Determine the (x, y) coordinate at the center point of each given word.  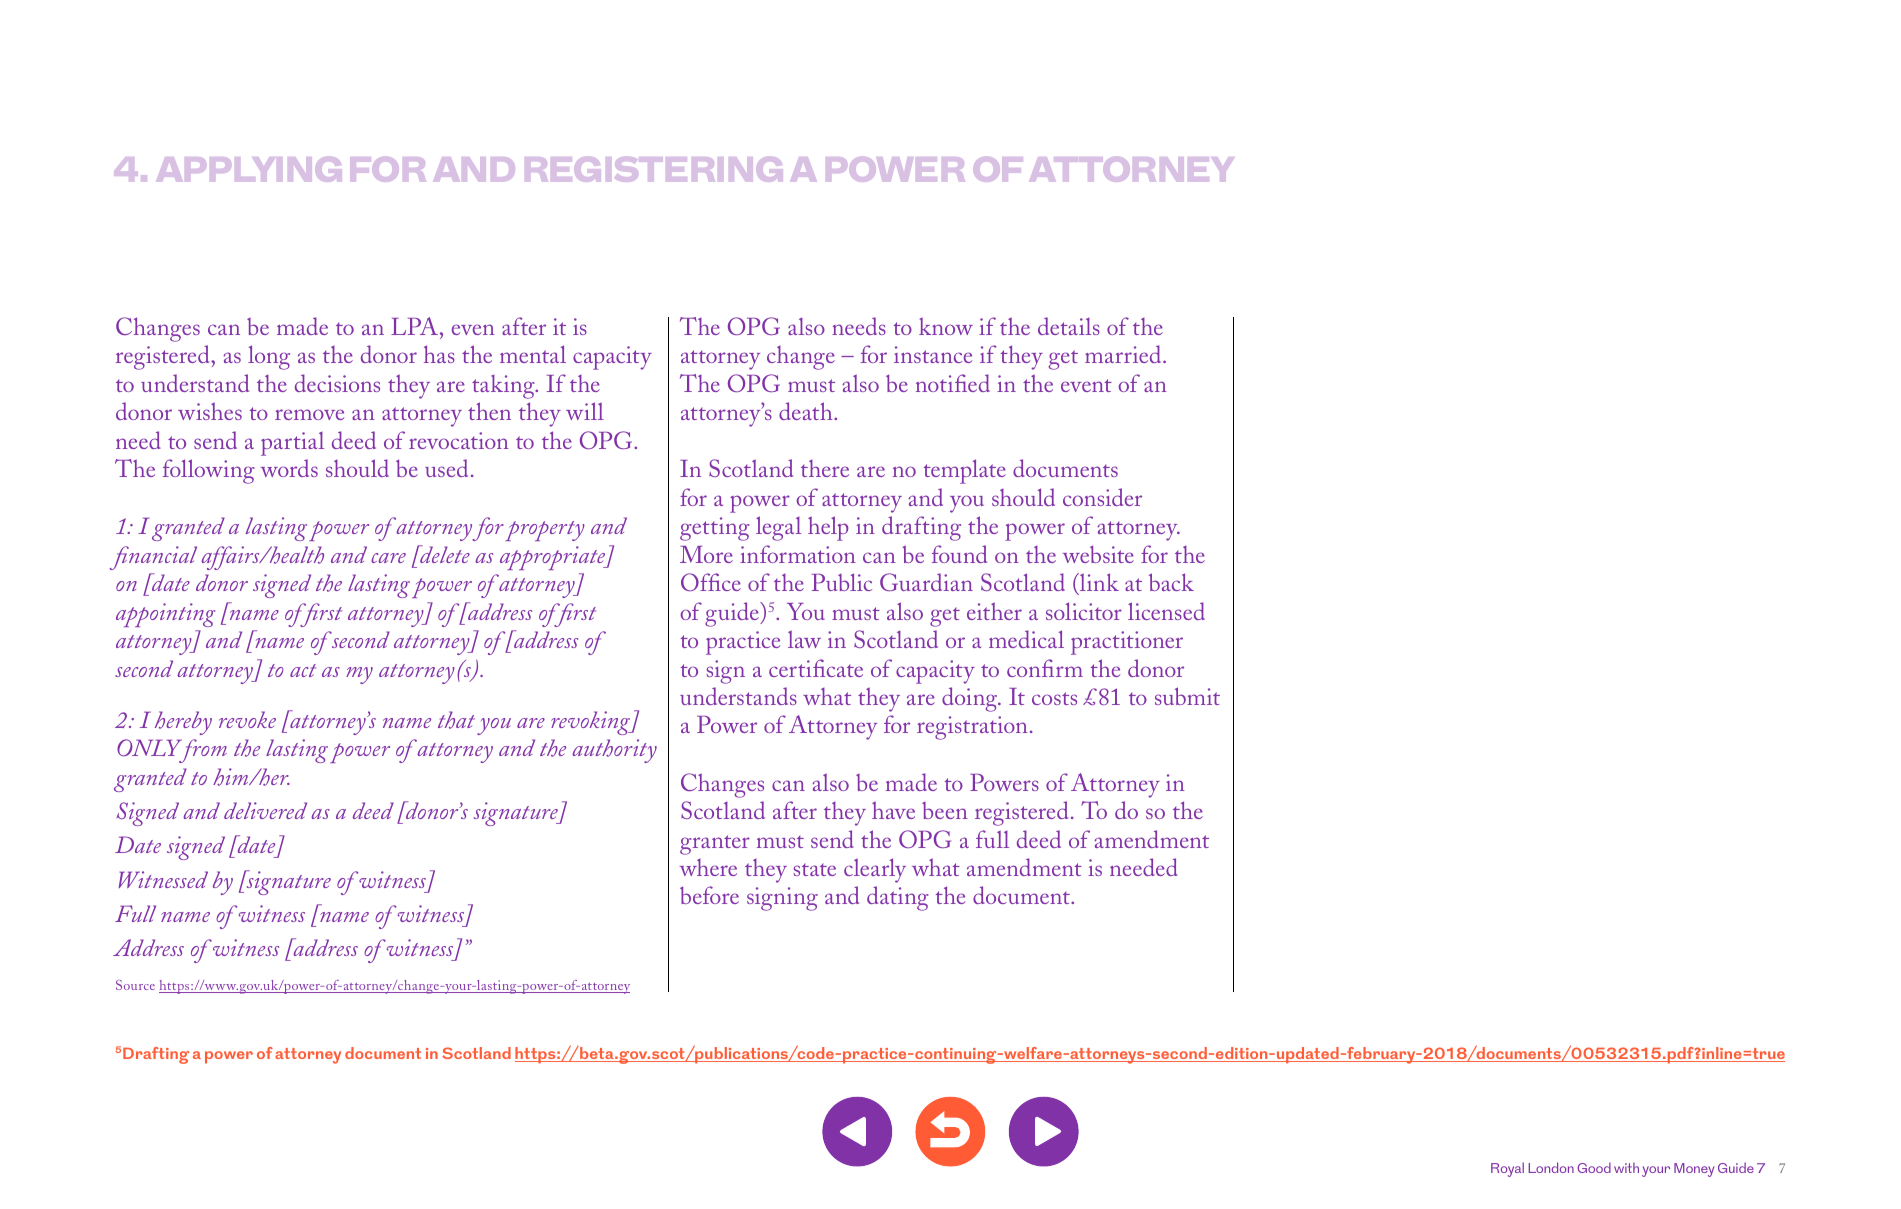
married (1124, 354)
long (269, 357)
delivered (265, 810)
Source (135, 985)
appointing (165, 615)
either (994, 611)
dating (898, 898)
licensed (1166, 611)
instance (933, 354)
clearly (875, 870)
